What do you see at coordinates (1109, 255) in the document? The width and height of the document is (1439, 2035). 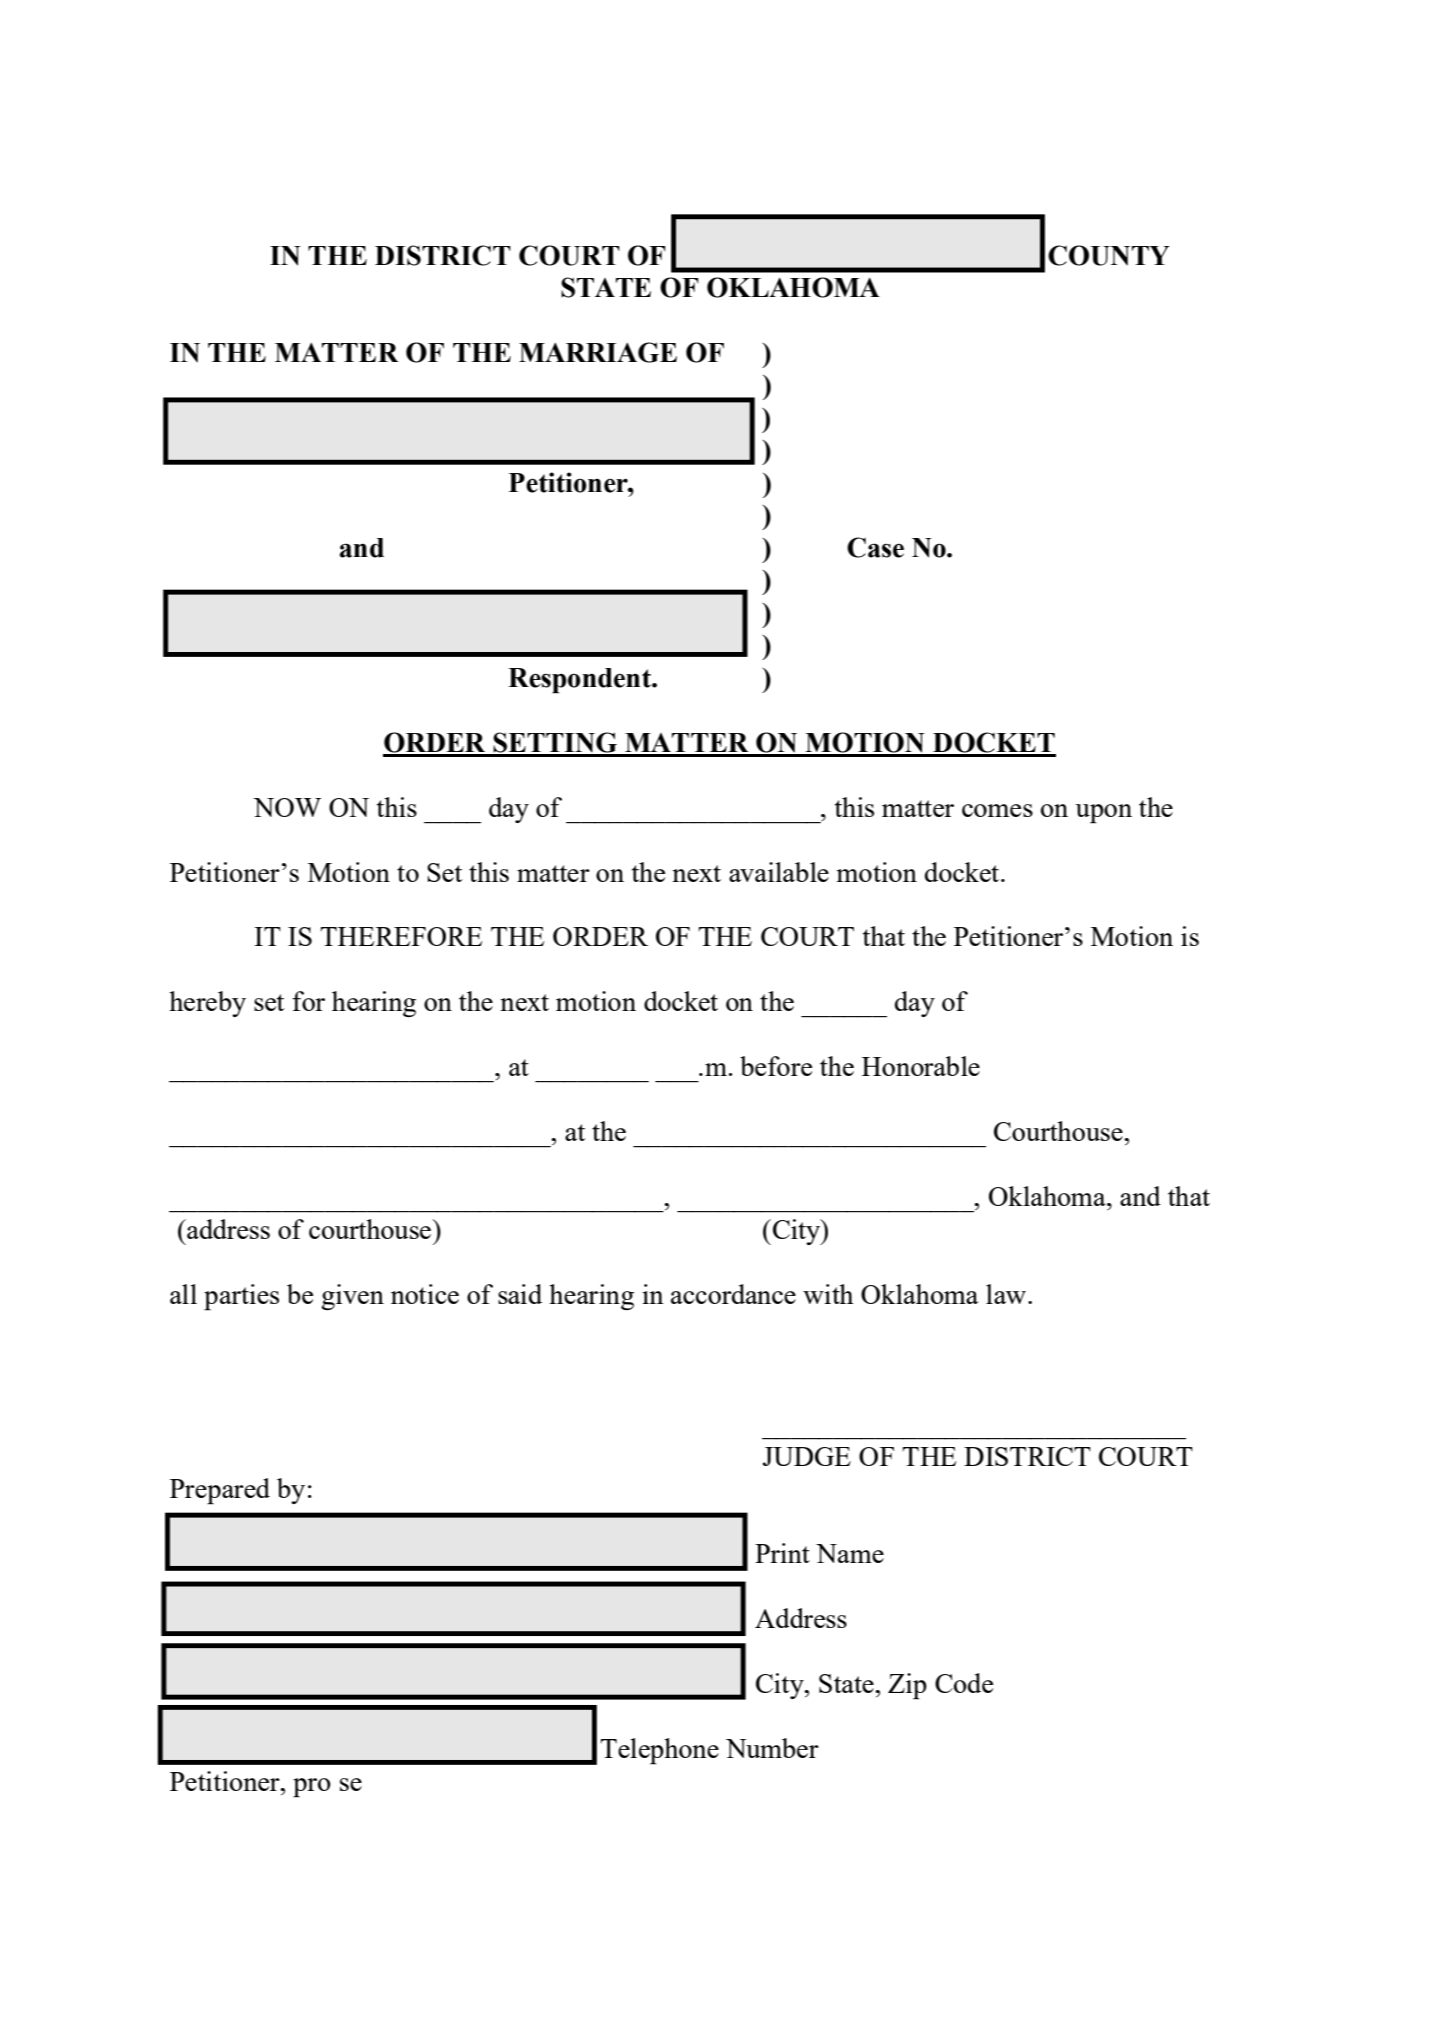 I see `COUNTY` at bounding box center [1109, 255].
